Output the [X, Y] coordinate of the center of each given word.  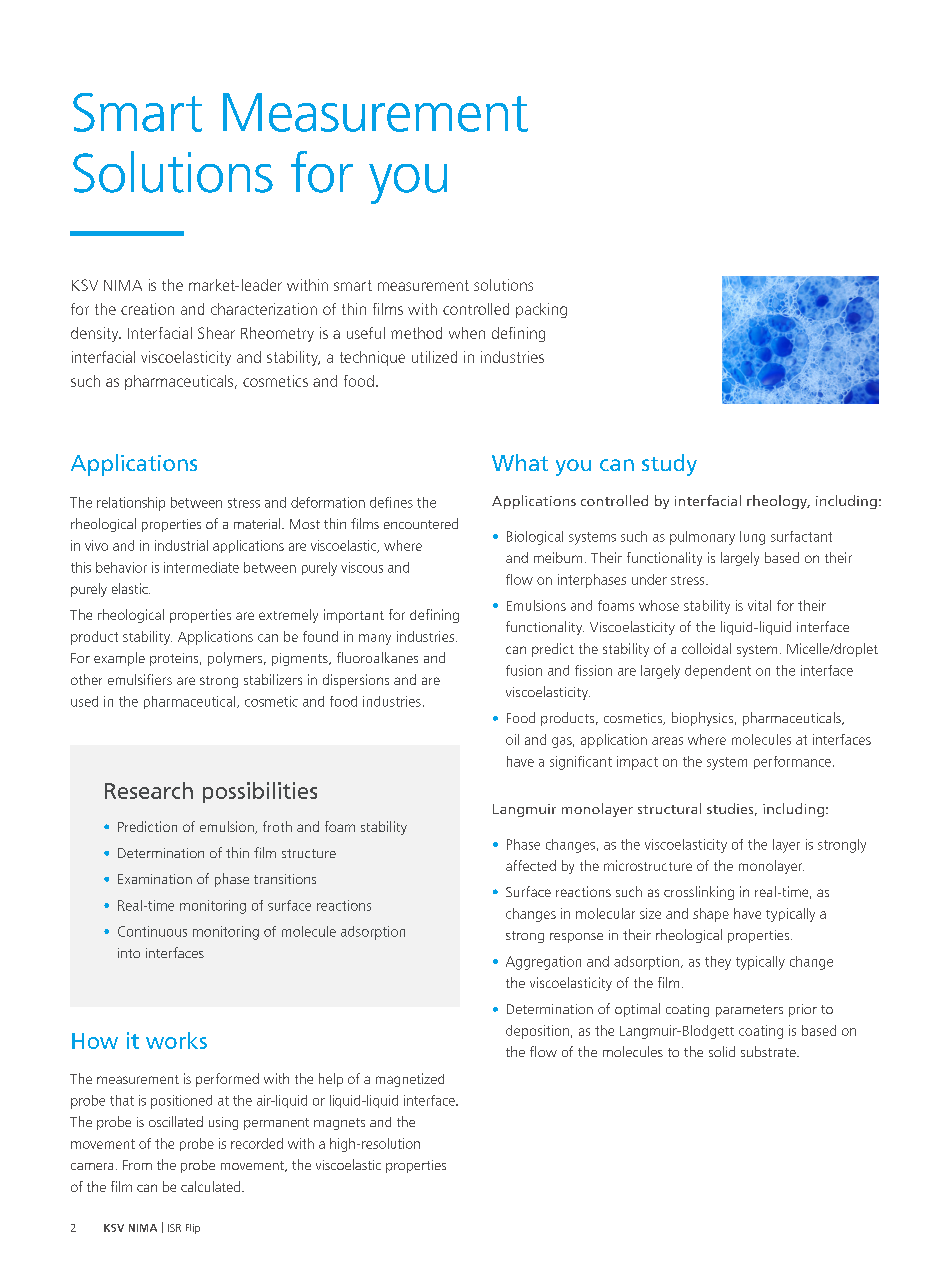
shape [711, 915]
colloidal [706, 648]
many [375, 639]
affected [531, 865]
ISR [174, 1228]
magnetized [410, 1080]
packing [541, 310]
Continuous [152, 931]
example [119, 659]
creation [147, 309]
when [467, 333]
